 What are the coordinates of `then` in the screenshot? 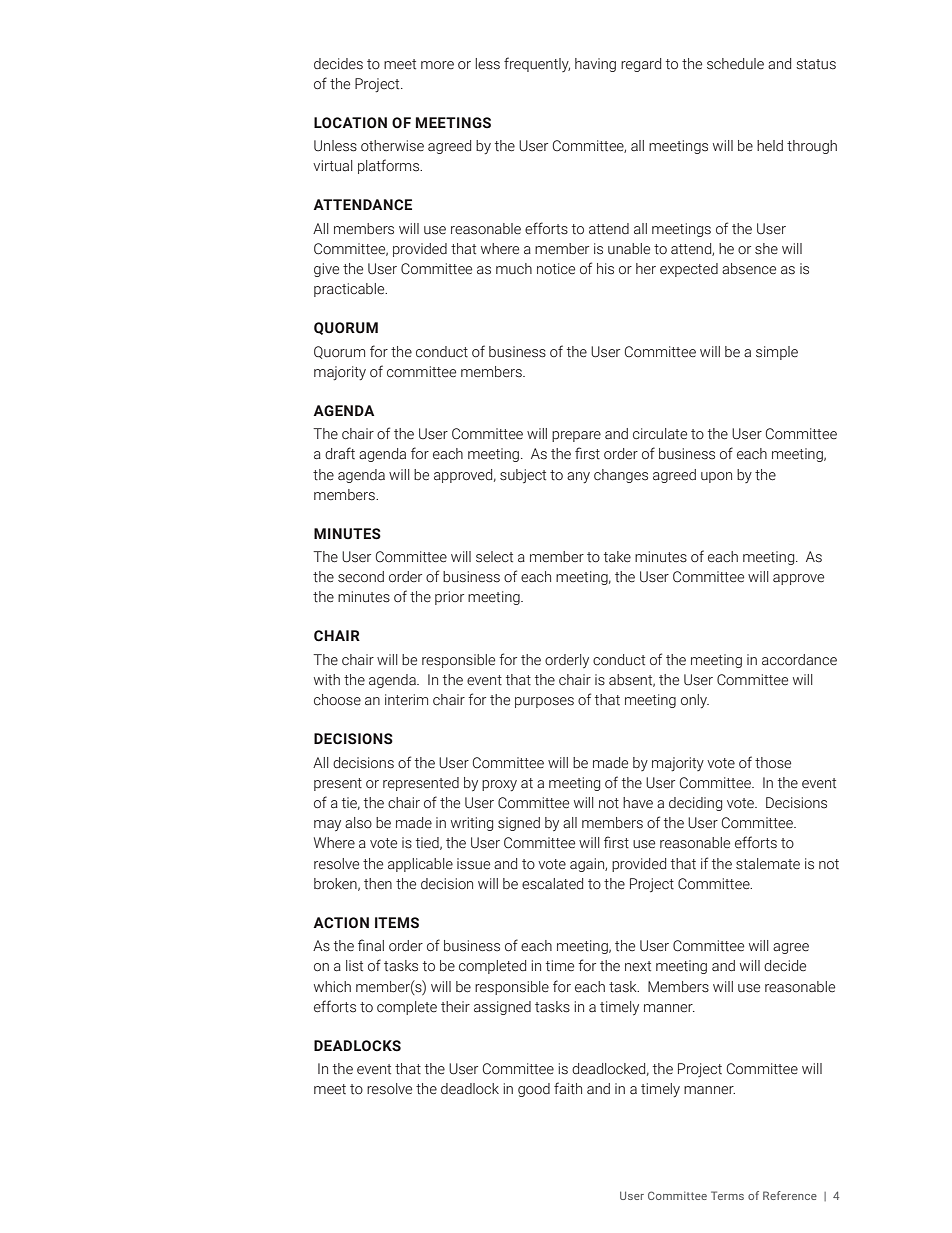 It's located at (378, 884).
